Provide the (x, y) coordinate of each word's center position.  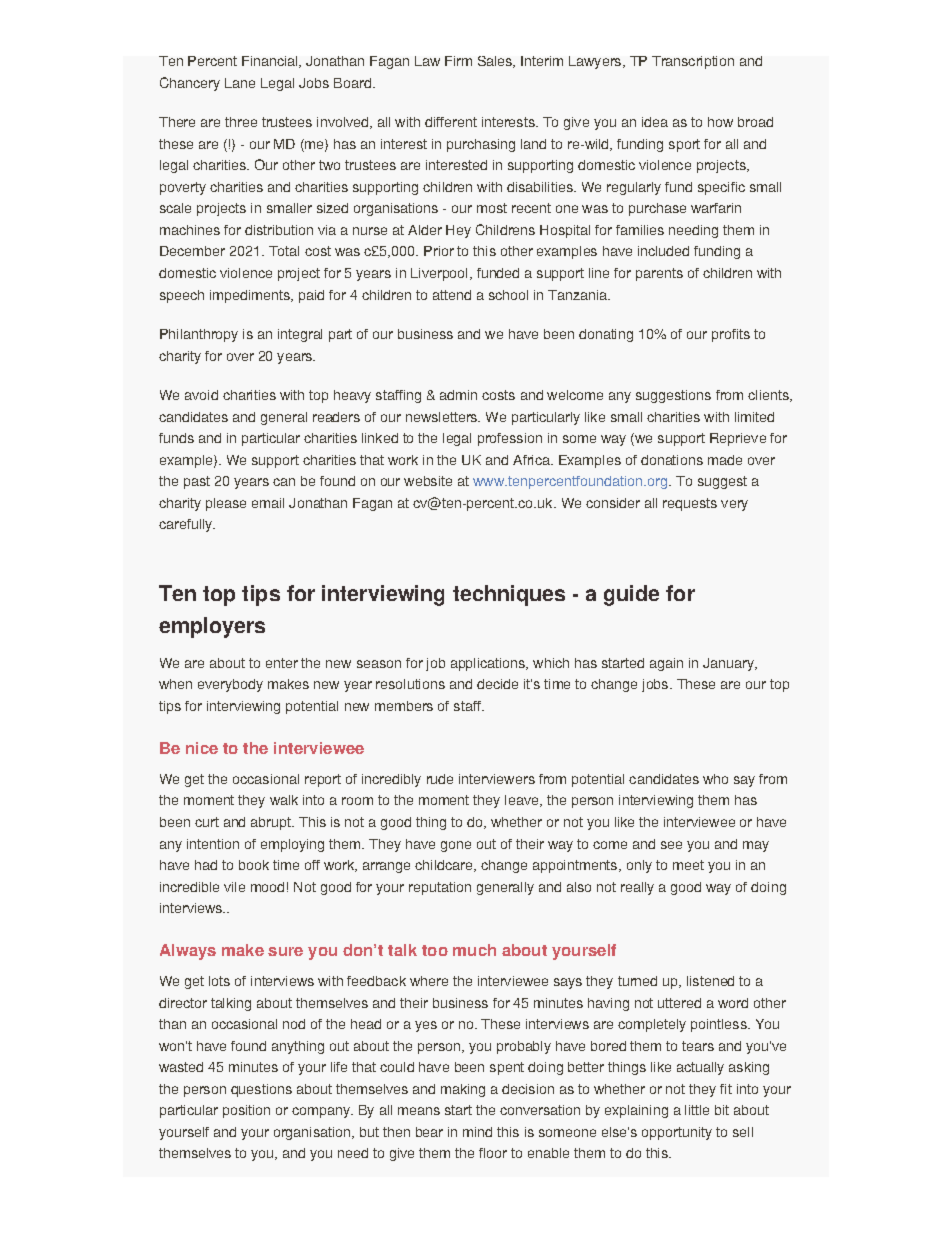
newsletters (443, 417)
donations (672, 460)
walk (284, 800)
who (715, 779)
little (697, 1110)
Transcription (693, 62)
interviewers (497, 779)
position (246, 1111)
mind (477, 1132)
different (451, 122)
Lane (240, 83)
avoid (201, 395)
